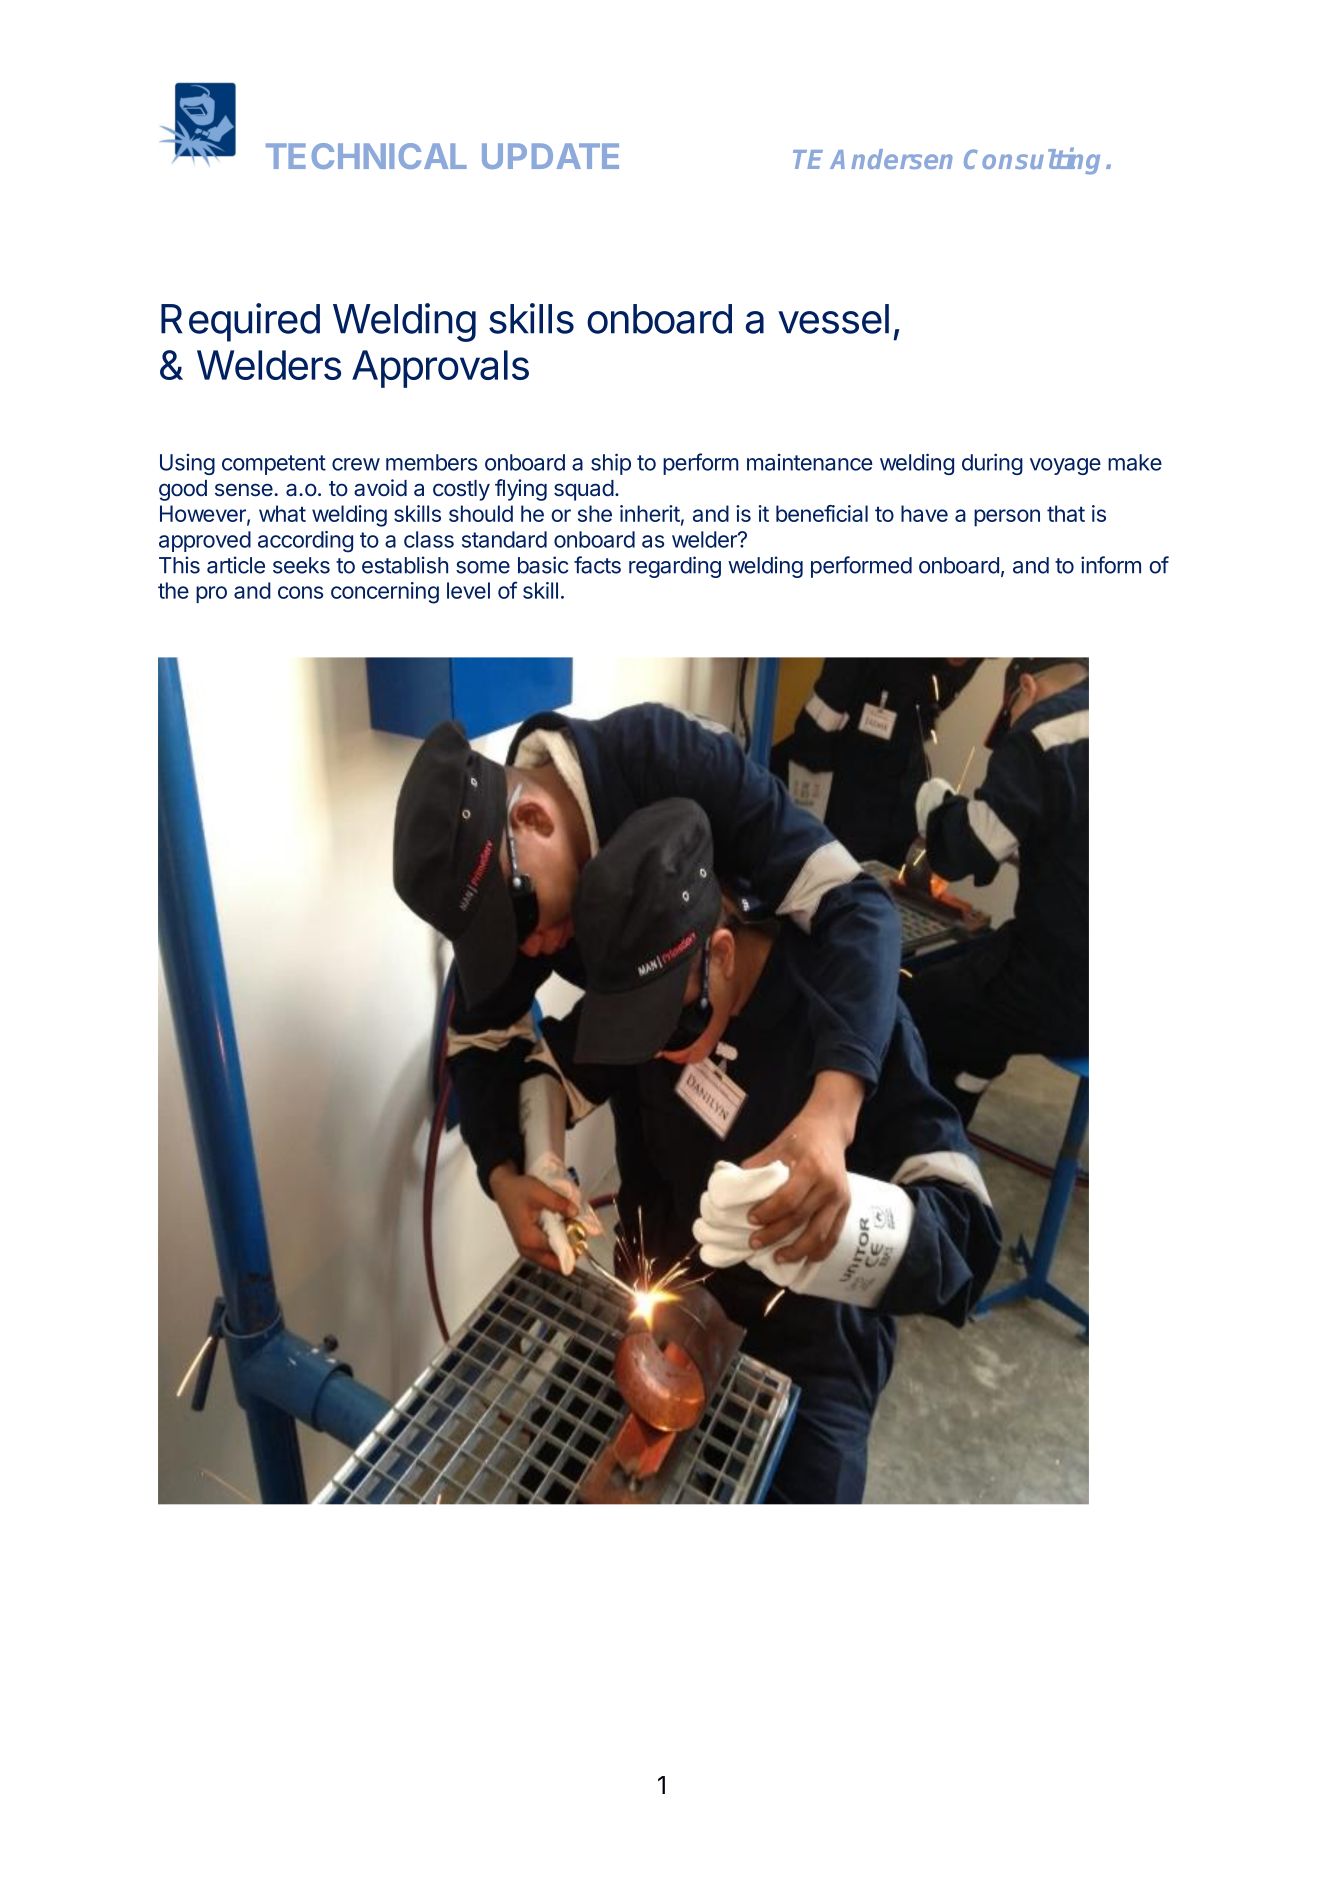 The width and height of the screenshot is (1328, 1878). Describe the element at coordinates (833, 319) in the screenshot. I see `vessel` at that location.
